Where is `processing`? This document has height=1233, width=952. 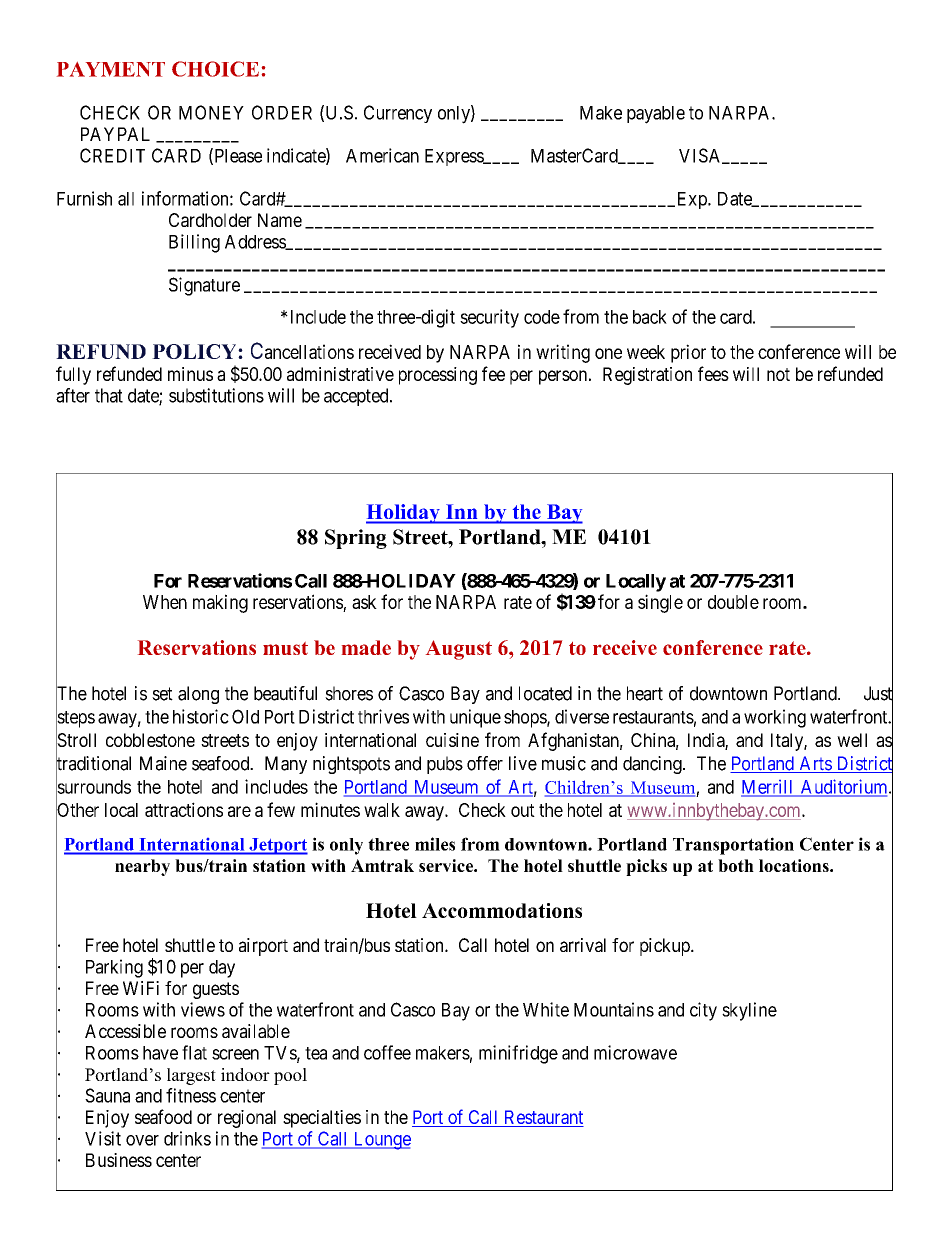
processing is located at coordinates (438, 376).
